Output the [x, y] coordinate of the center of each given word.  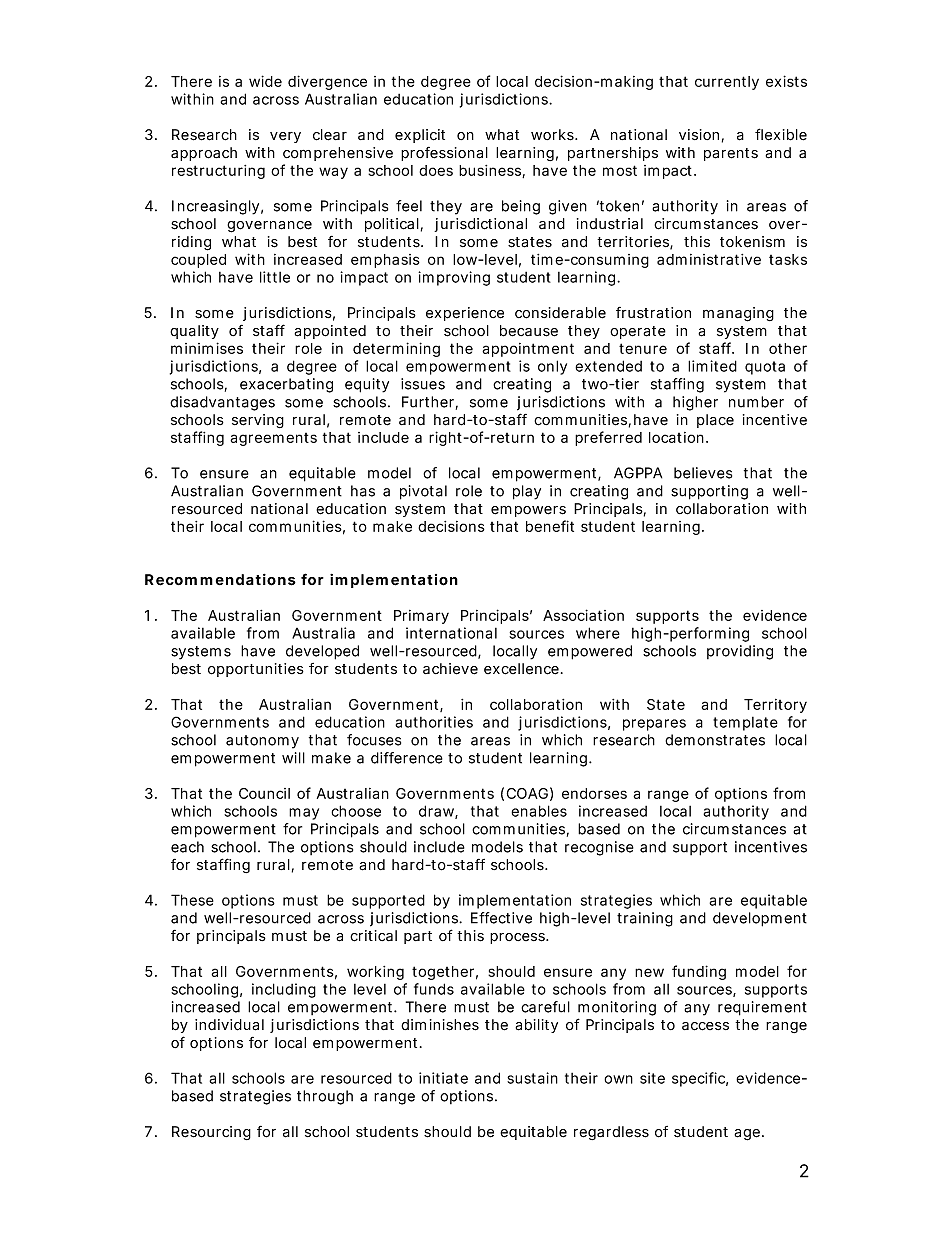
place [715, 421]
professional [444, 154]
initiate [443, 1078]
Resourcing [211, 1133]
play [527, 492]
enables [539, 811]
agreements [273, 439]
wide [265, 81]
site [652, 1078]
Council [264, 793]
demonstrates [715, 740]
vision [699, 134]
